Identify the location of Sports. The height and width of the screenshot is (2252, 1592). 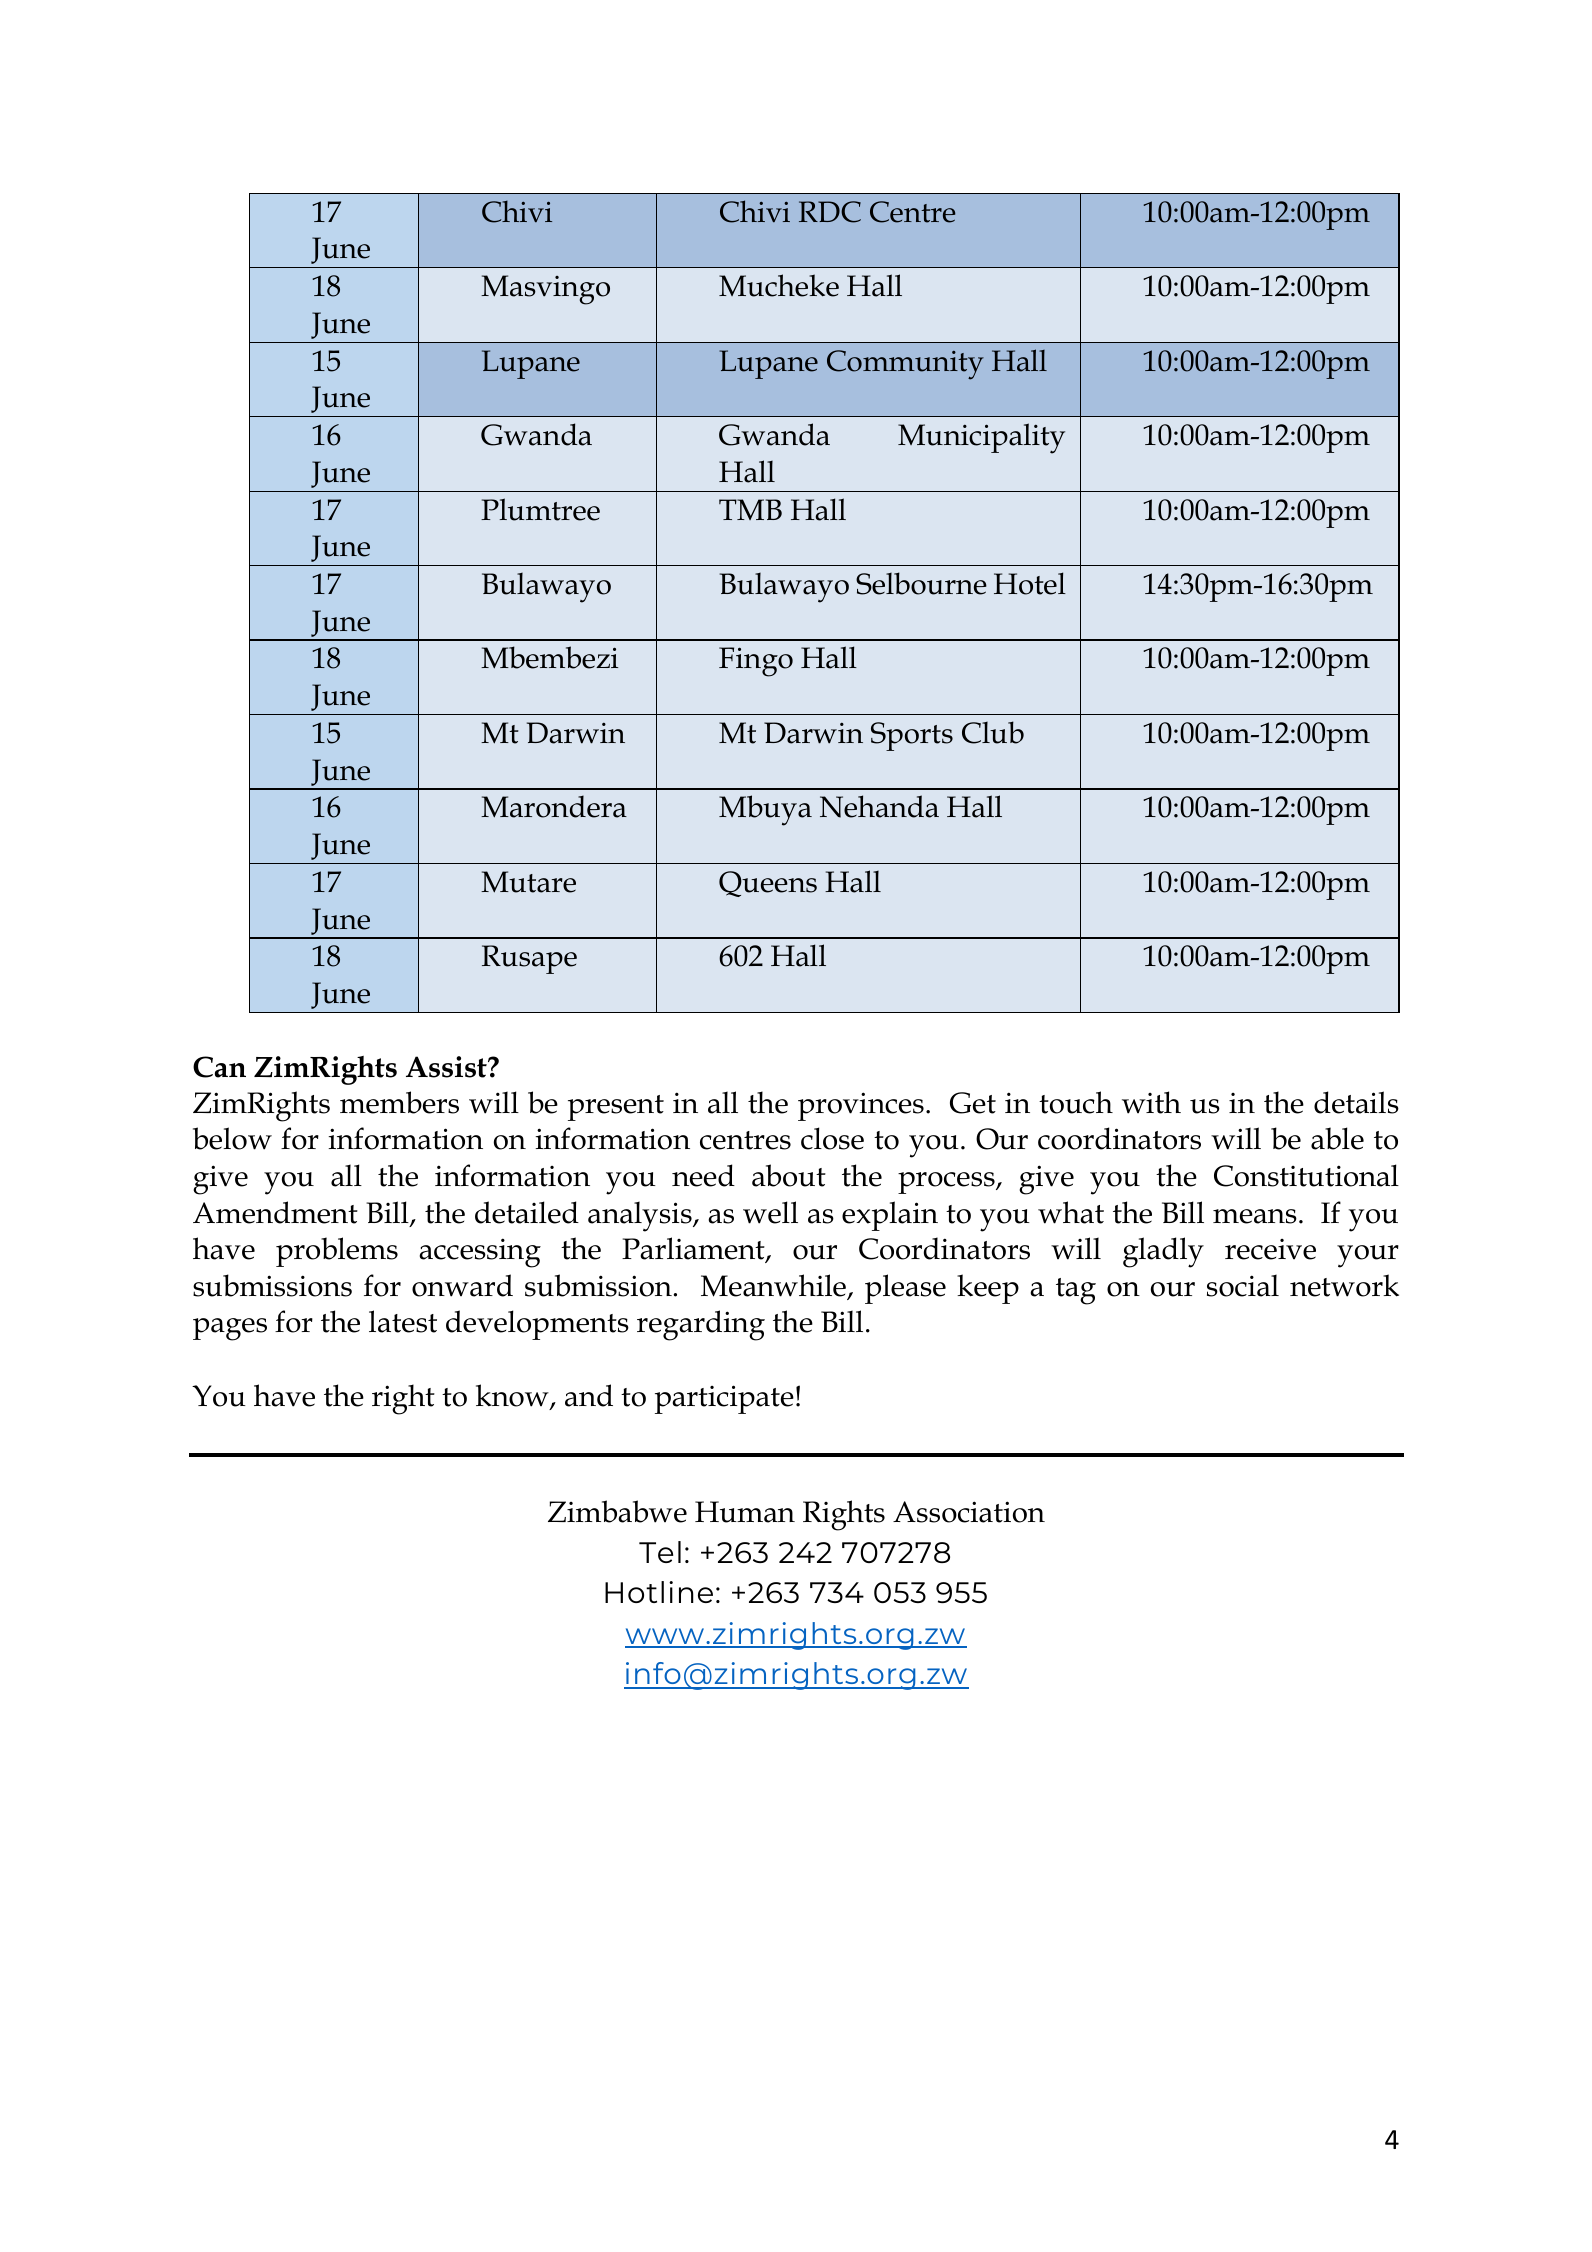
(912, 736).
